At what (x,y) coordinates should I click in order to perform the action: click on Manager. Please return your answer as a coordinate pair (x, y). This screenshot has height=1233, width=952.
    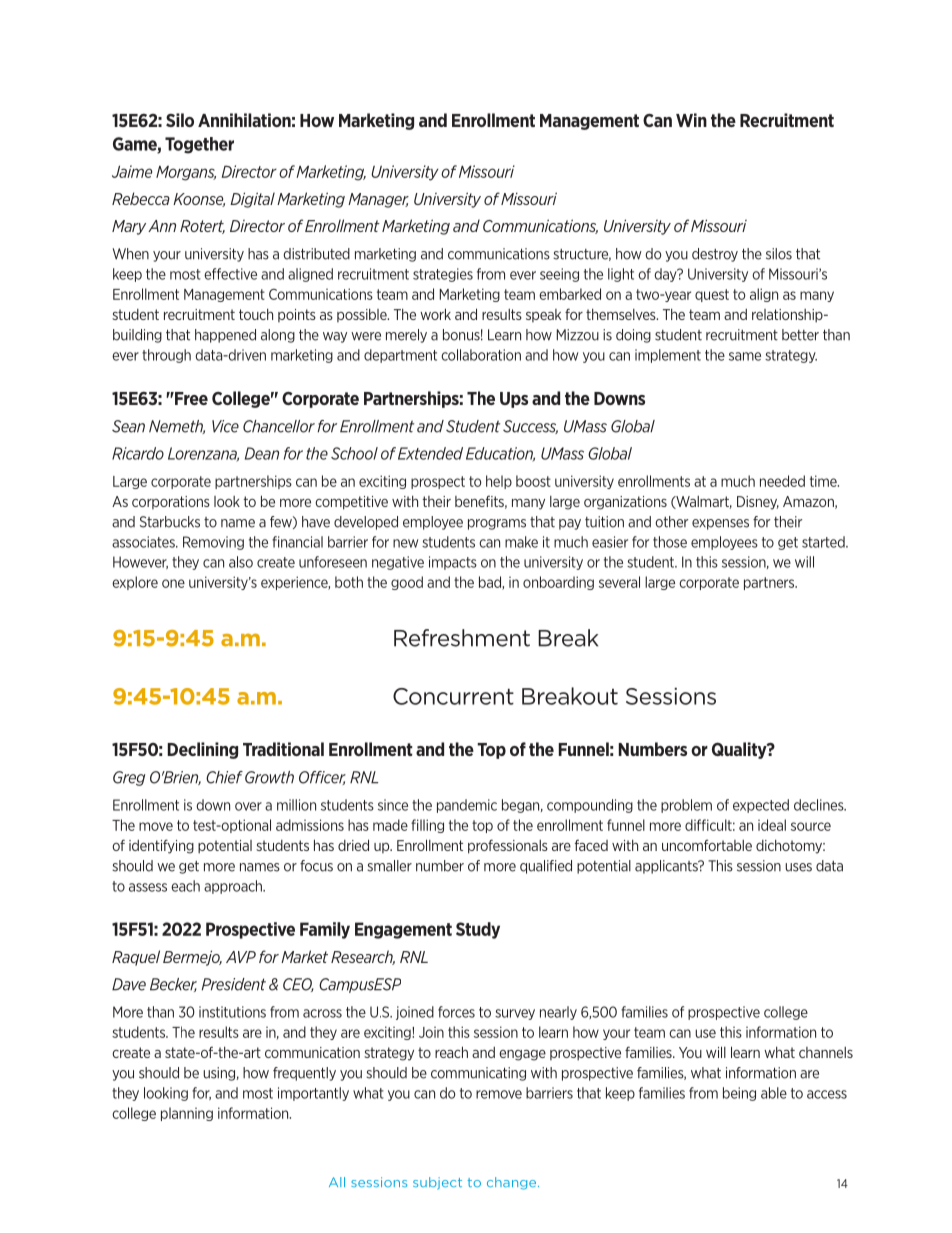
    Looking at the image, I should click on (378, 200).
